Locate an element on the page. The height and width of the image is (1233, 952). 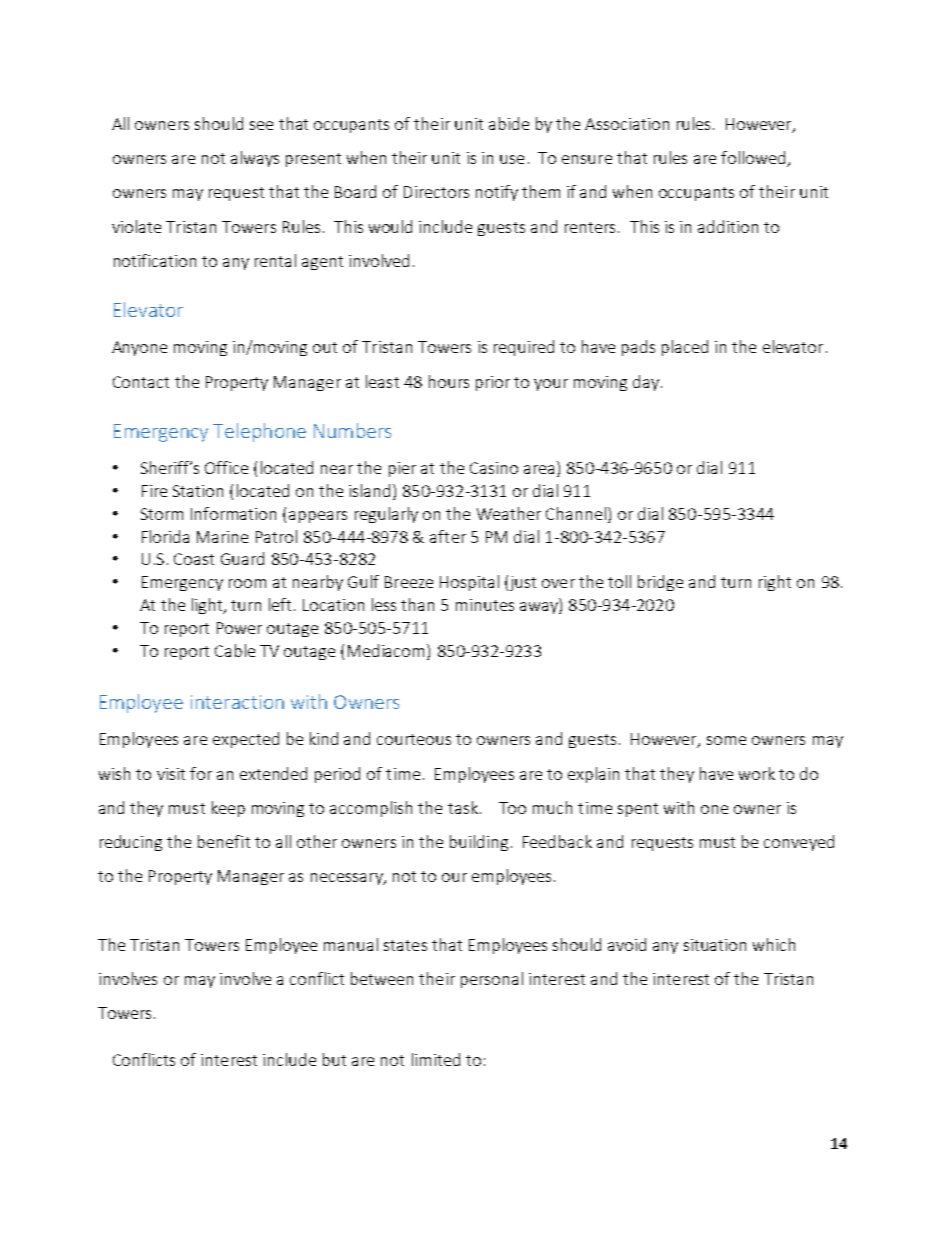
light is located at coordinates (208, 606).
